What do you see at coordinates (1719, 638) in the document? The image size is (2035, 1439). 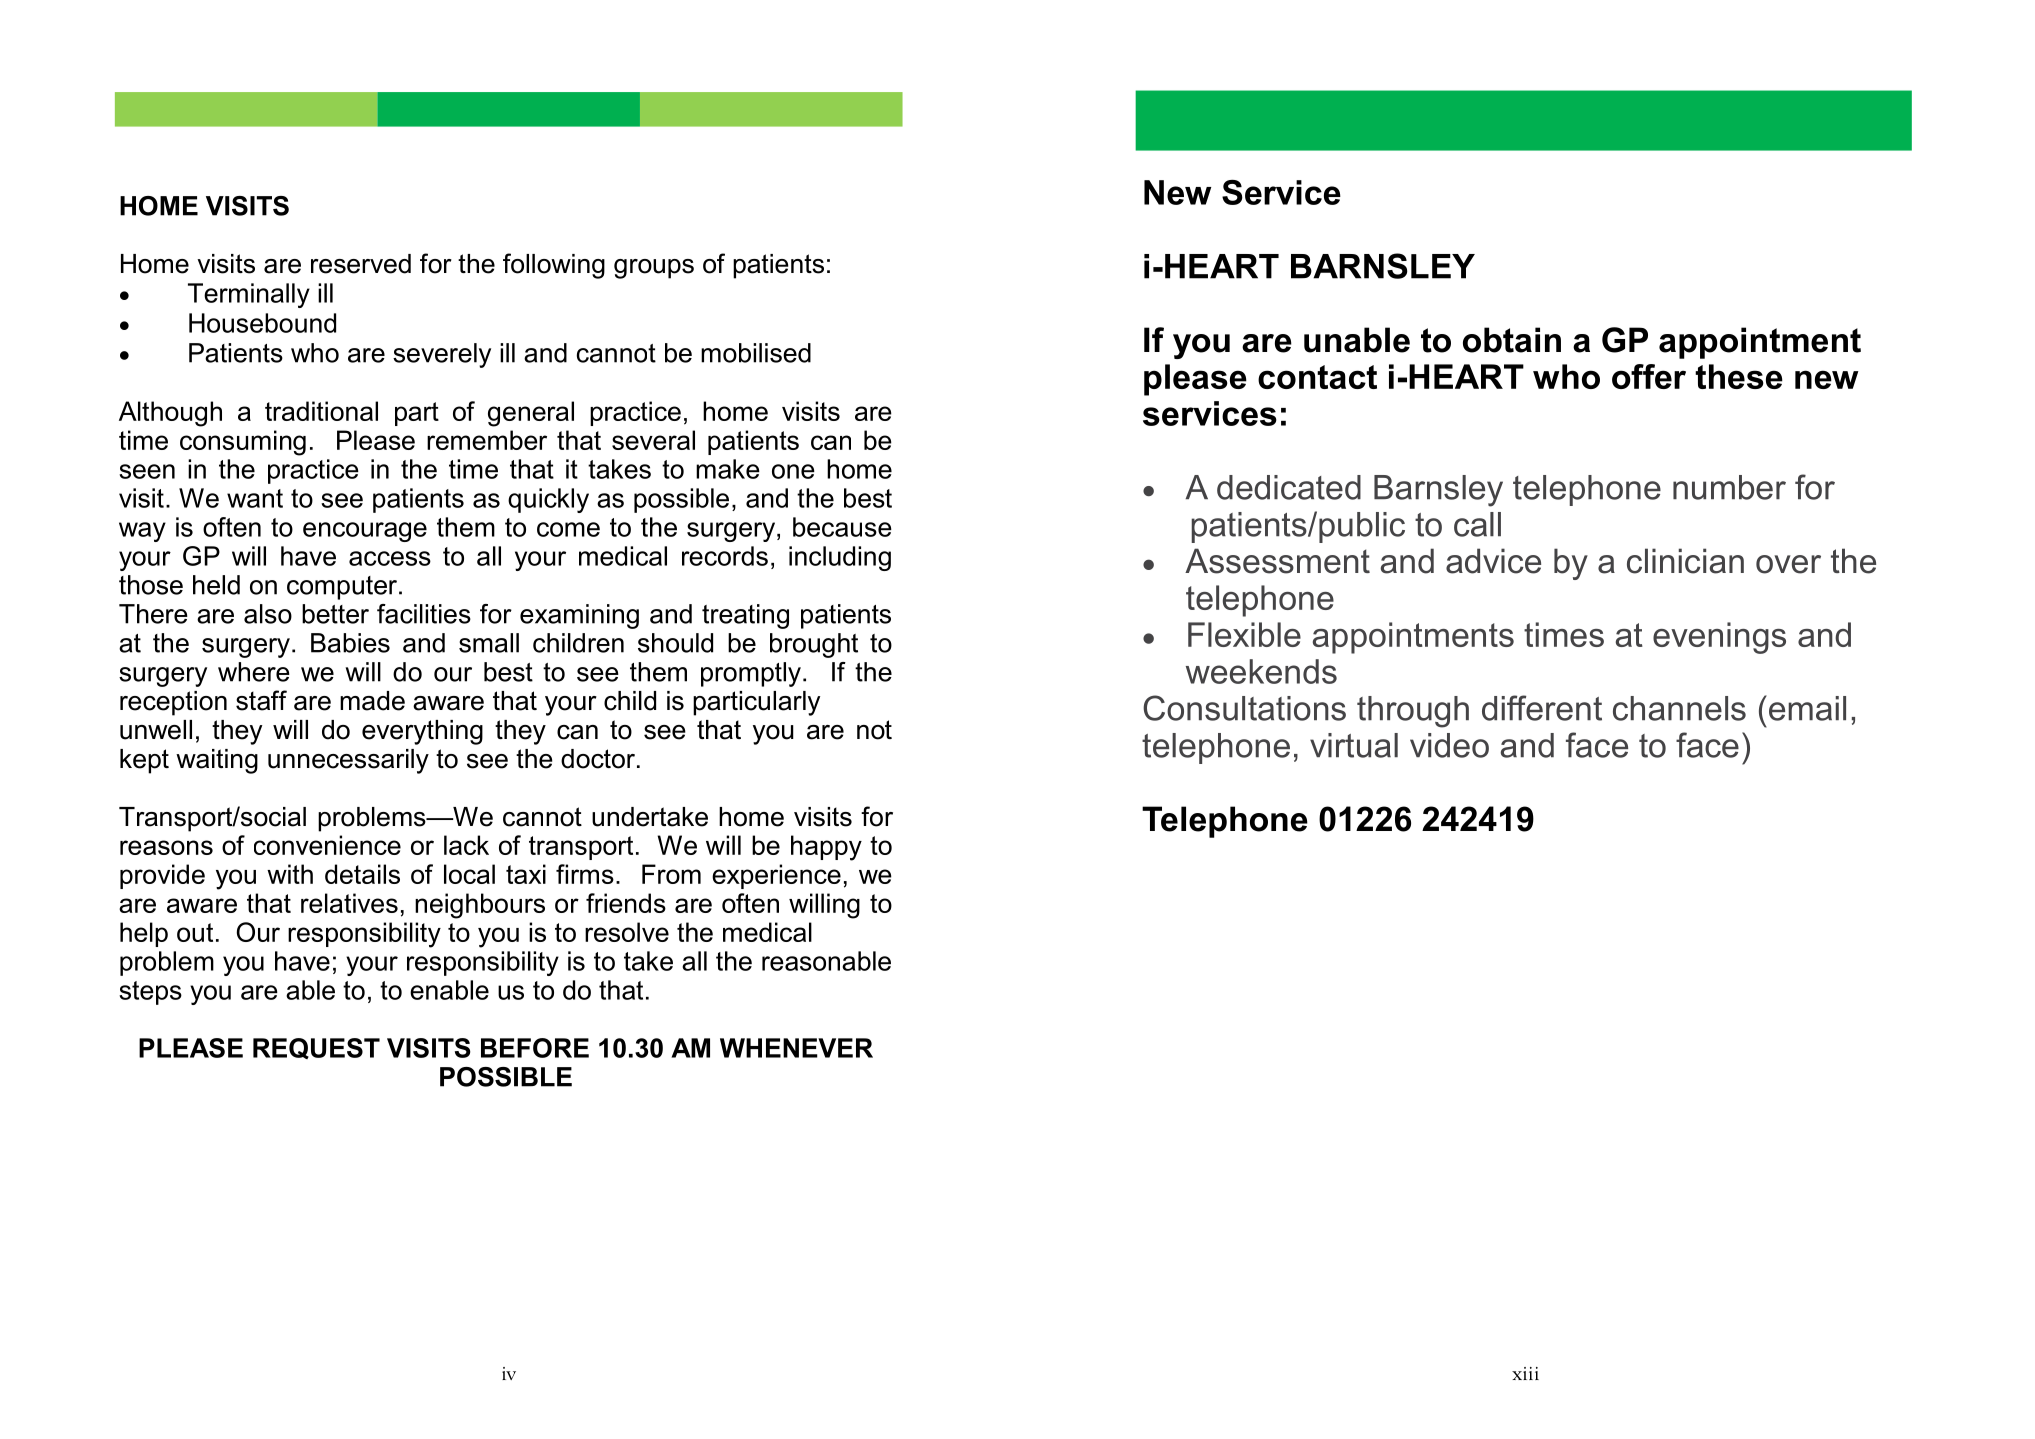 I see `evenings` at bounding box center [1719, 638].
